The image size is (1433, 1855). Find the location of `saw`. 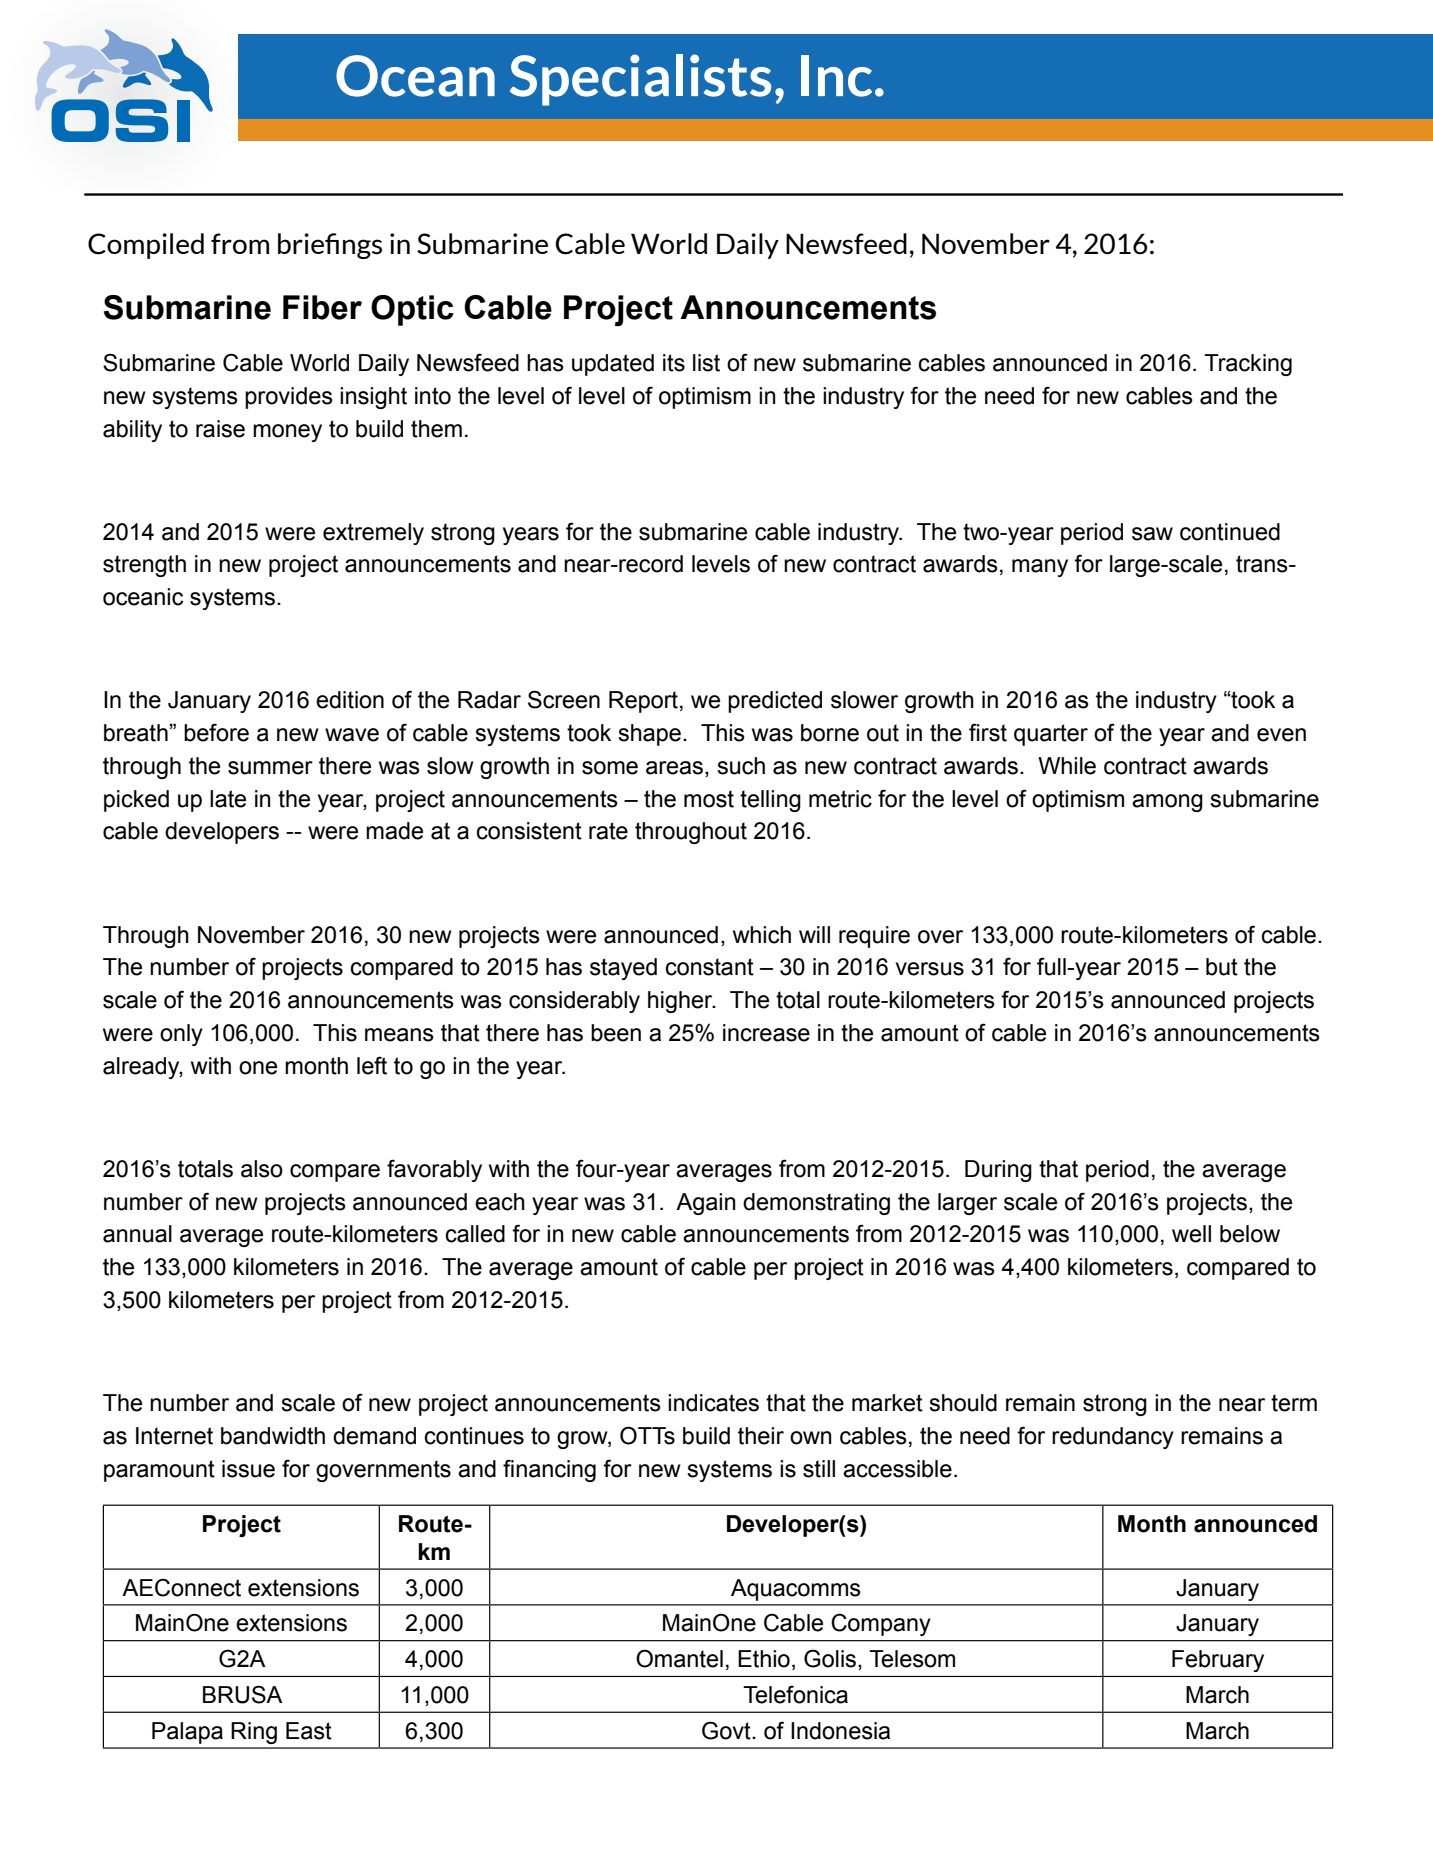

saw is located at coordinates (1152, 534).
